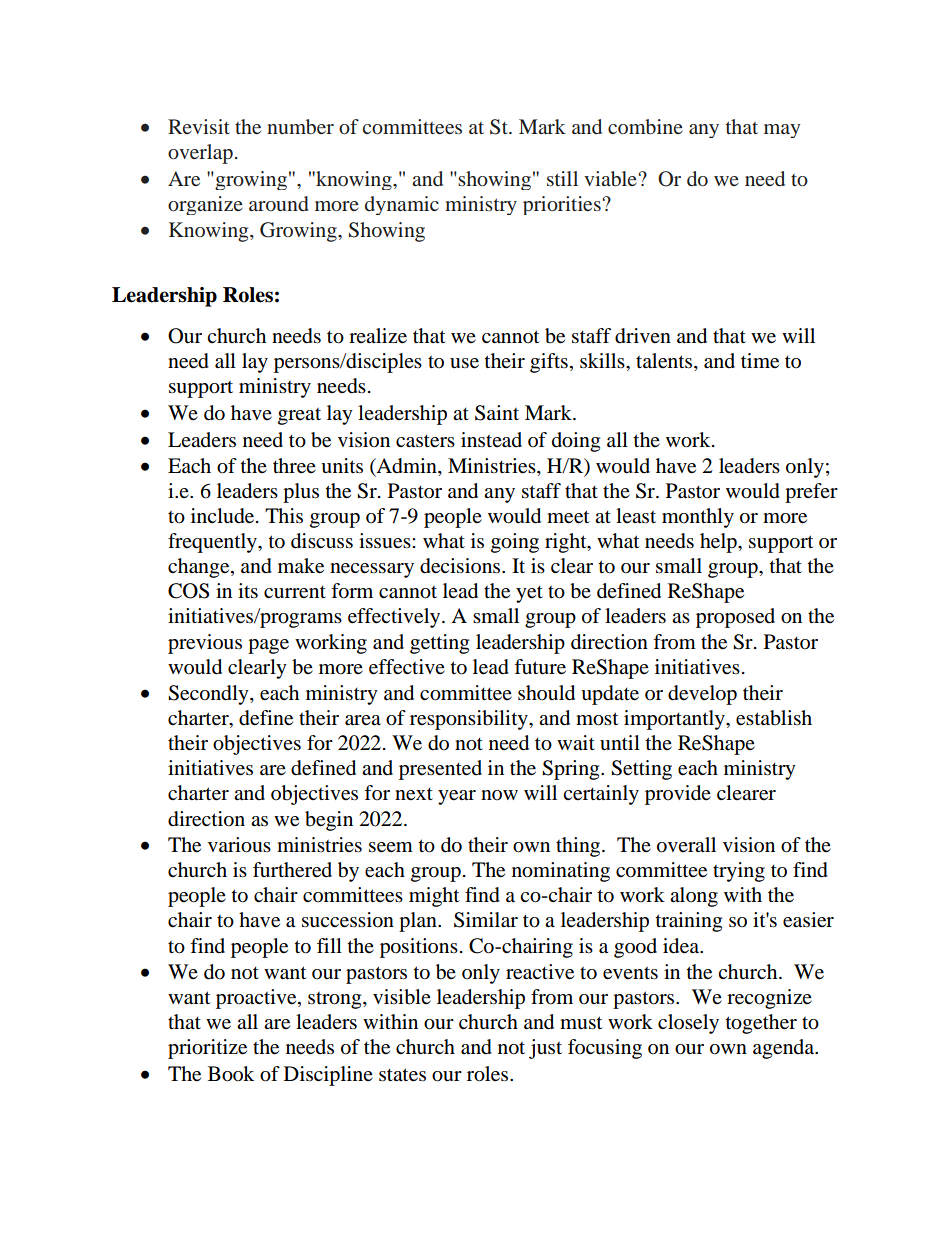  Describe the element at coordinates (782, 131) in the screenshot. I see `may` at that location.
